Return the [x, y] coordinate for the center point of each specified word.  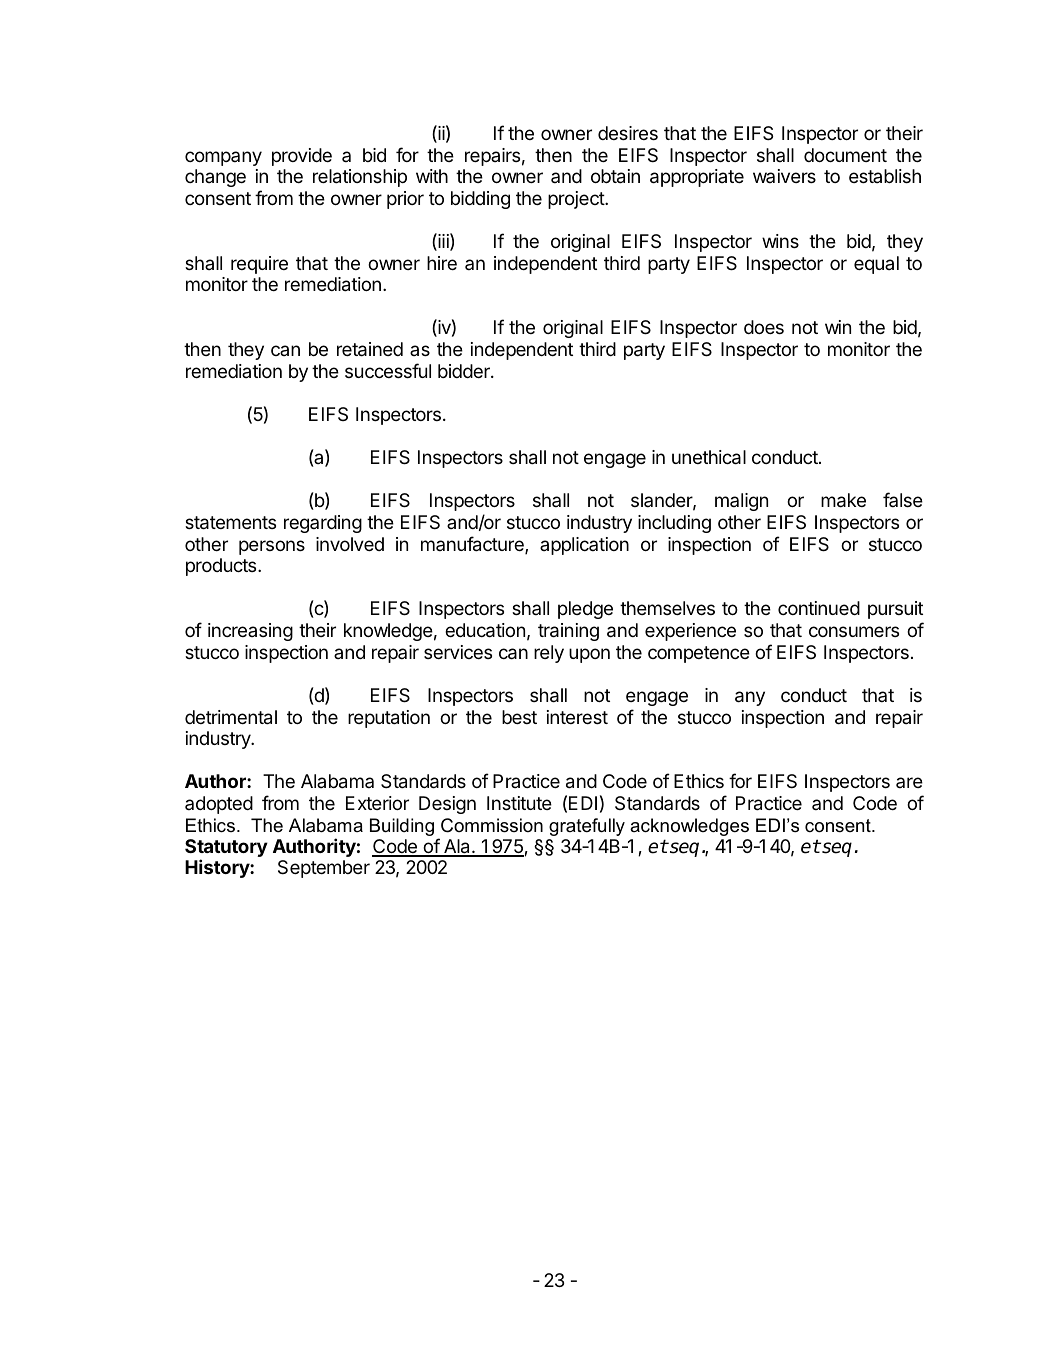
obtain [615, 176]
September [324, 869]
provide [302, 157]
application [584, 546]
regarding [323, 524]
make [843, 500]
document [845, 155]
